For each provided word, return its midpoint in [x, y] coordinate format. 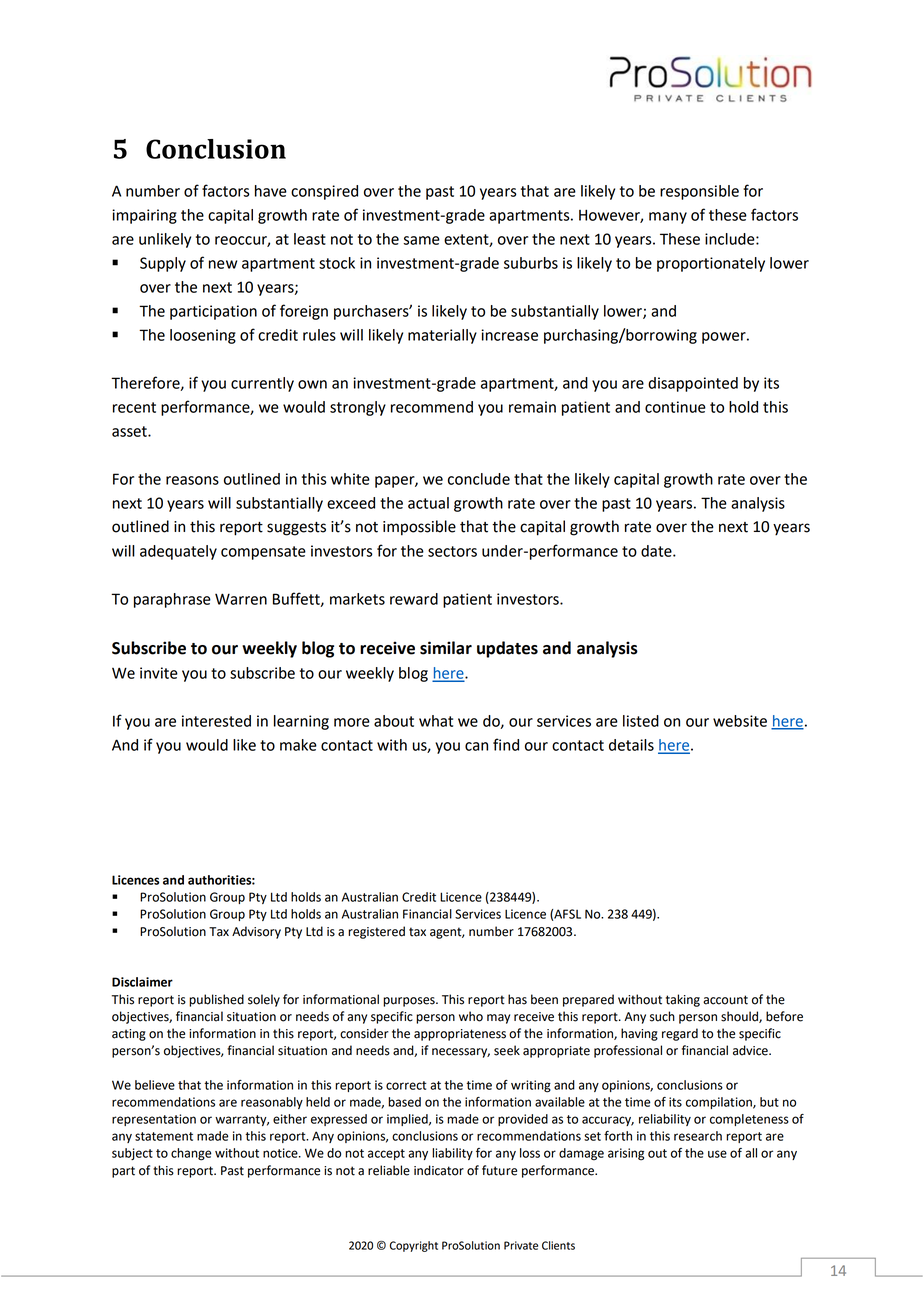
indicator [439, 1170]
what [436, 721]
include [731, 239]
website [740, 721]
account [725, 1000]
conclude [479, 479]
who [471, 1016]
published [216, 1000]
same [421, 240]
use [717, 1154]
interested [216, 721]
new [223, 264]
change [191, 1154]
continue [675, 407]
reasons [192, 480]
